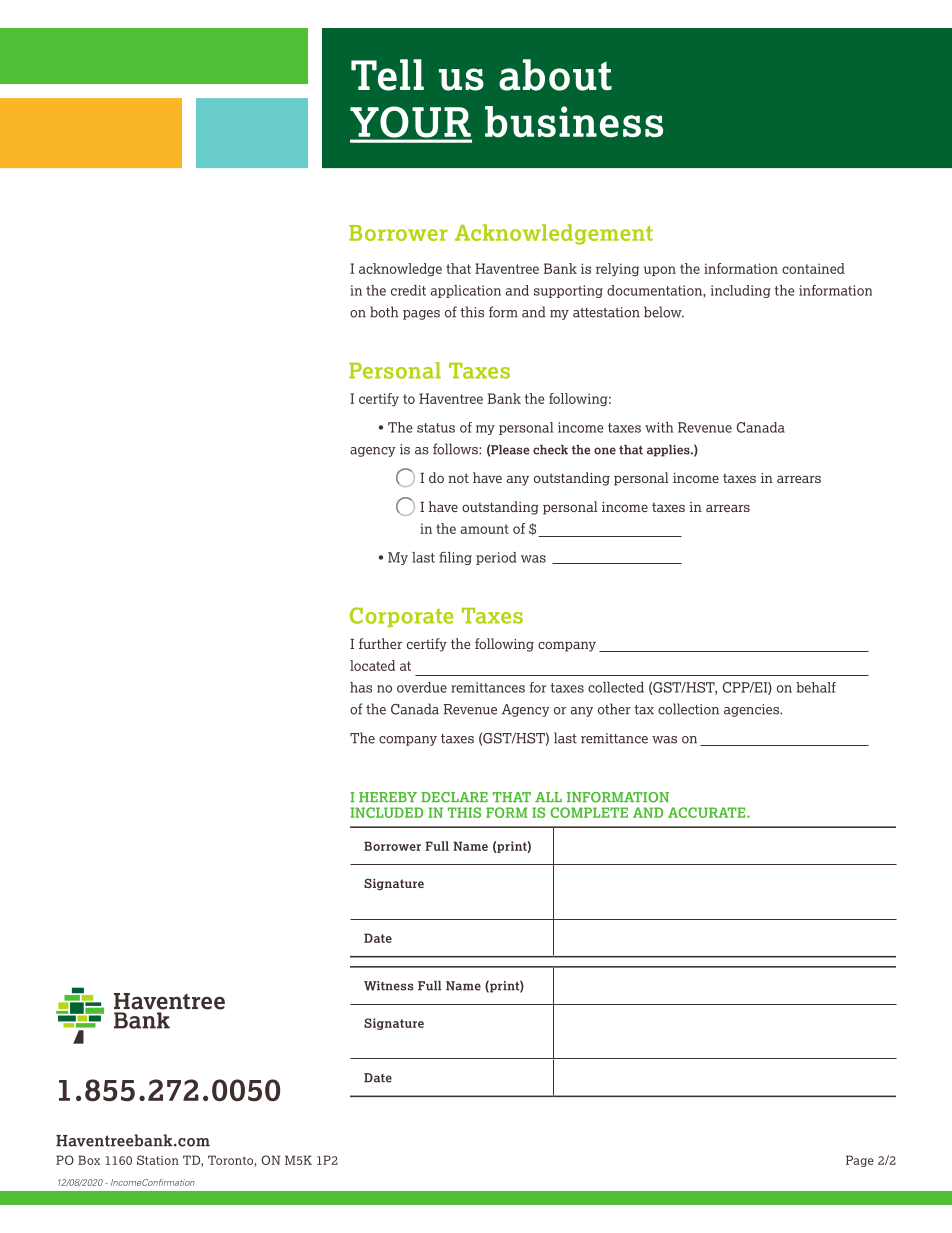 This page has width=952, height=1233. What do you see at coordinates (574, 122) in the page?
I see `business` at bounding box center [574, 122].
